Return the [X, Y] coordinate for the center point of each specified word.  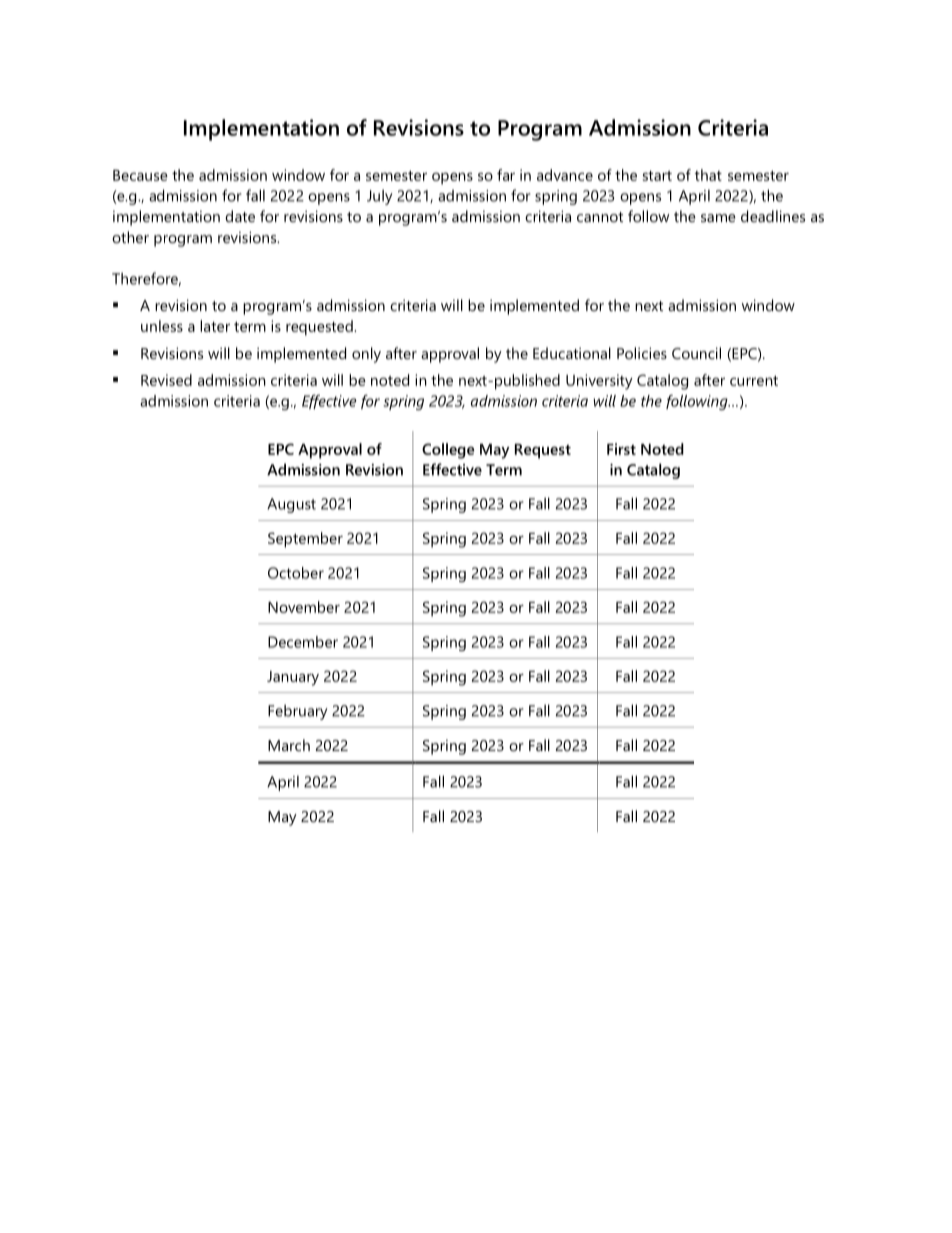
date [240, 216]
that [708, 175]
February [297, 712]
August [291, 505]
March [289, 745]
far [506, 175]
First [621, 449]
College [448, 451]
